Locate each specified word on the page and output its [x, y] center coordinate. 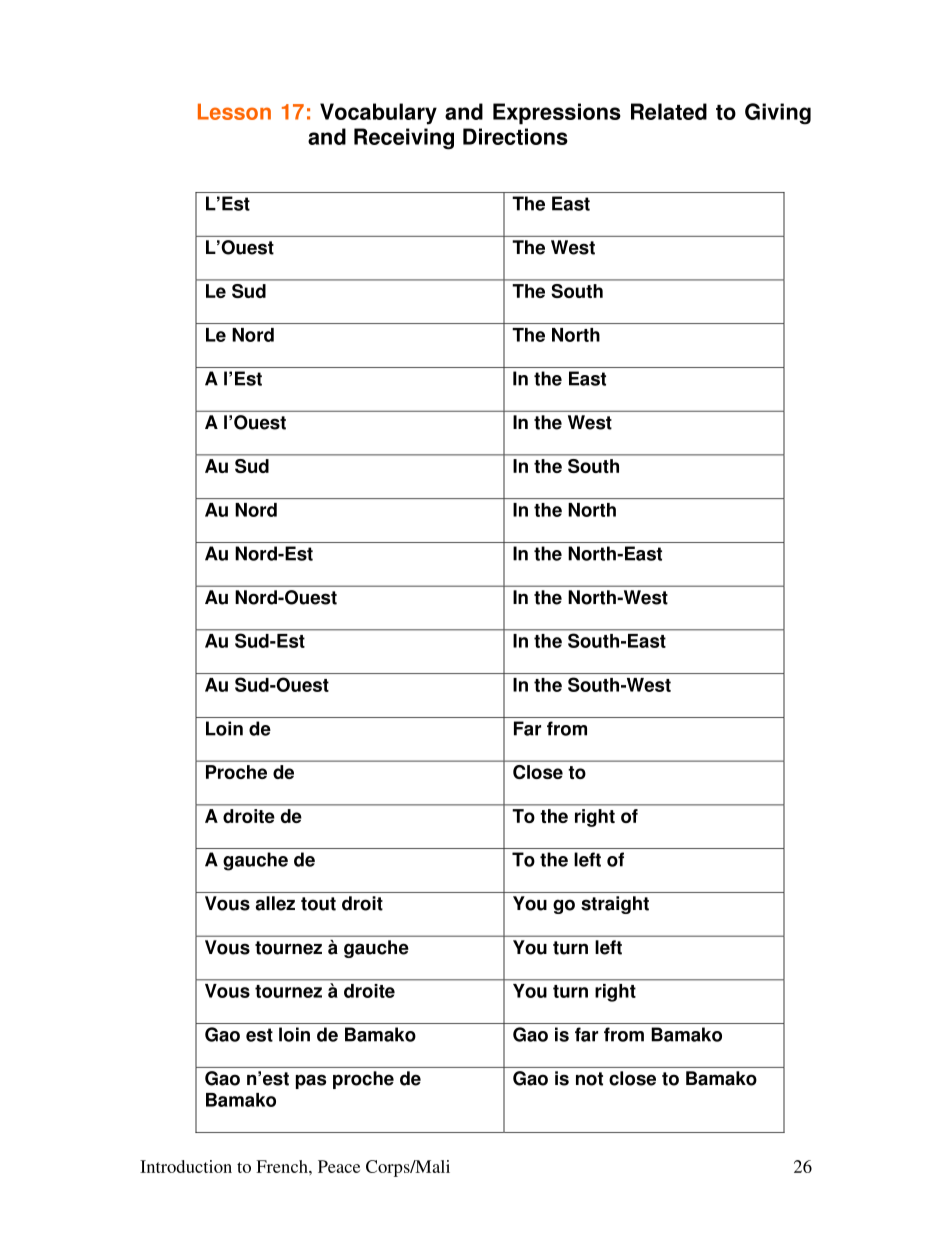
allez [275, 903]
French [283, 1166]
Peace [339, 1166]
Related [669, 111]
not [589, 1079]
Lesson [234, 111]
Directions [515, 136]
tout [318, 904]
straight [615, 905]
